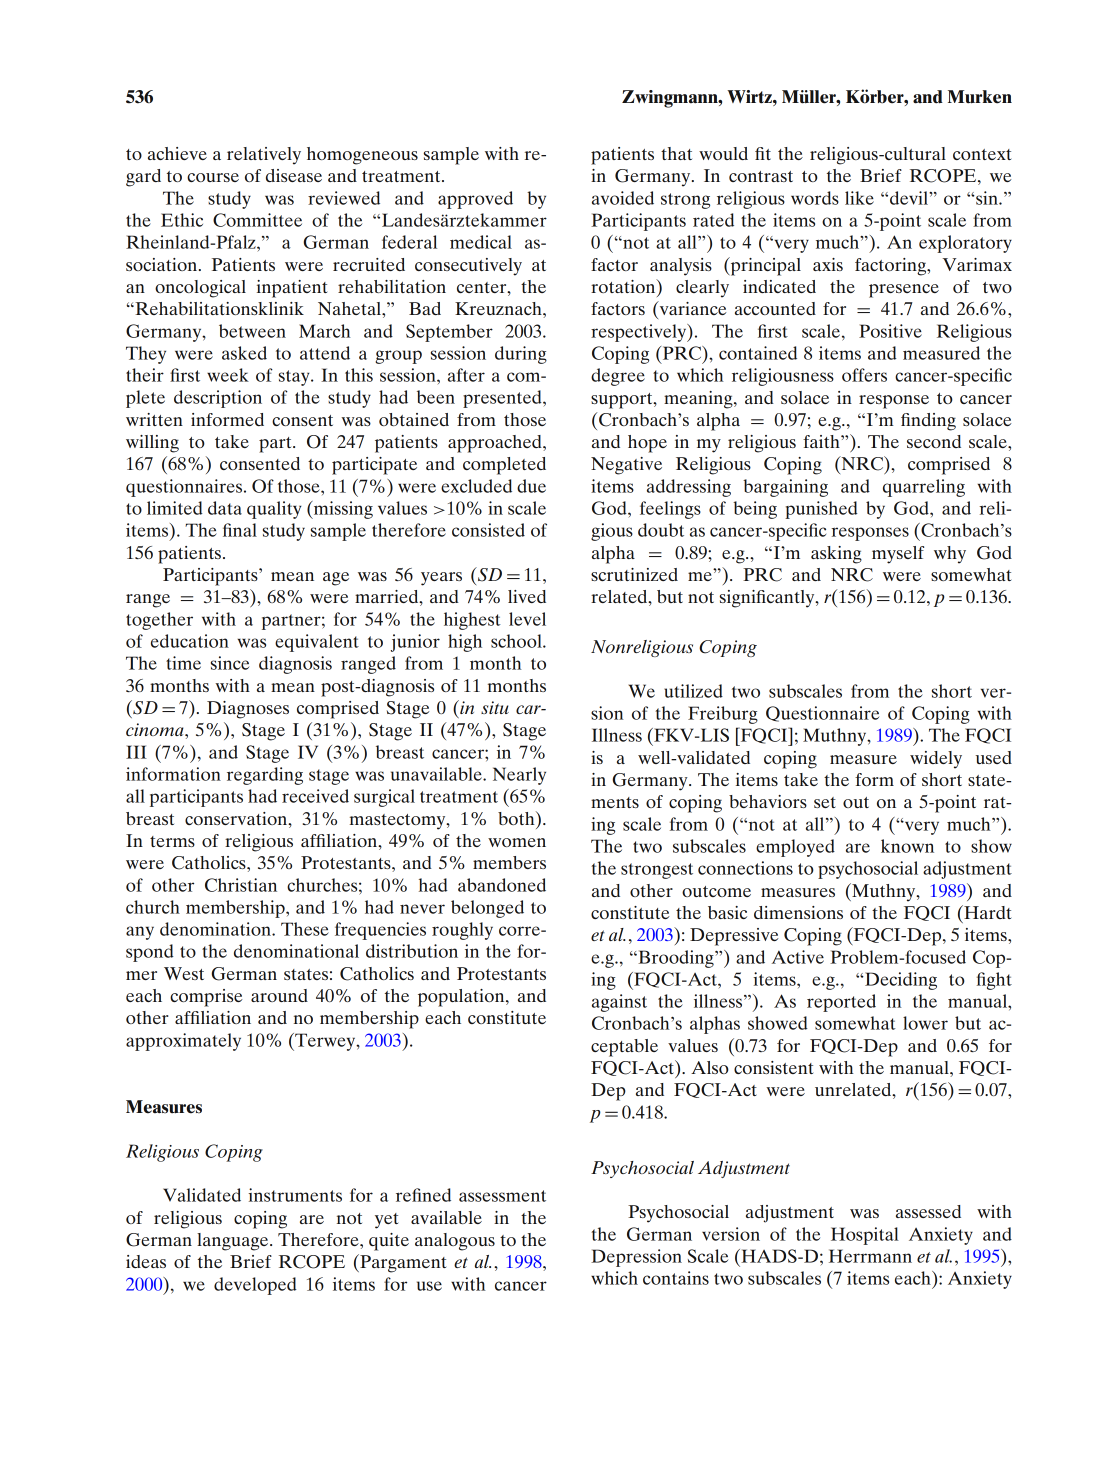 Image resolution: width=1101 pixels, height=1468 pixels. What do you see at coordinates (623, 198) in the screenshot?
I see `avoided` at bounding box center [623, 198].
